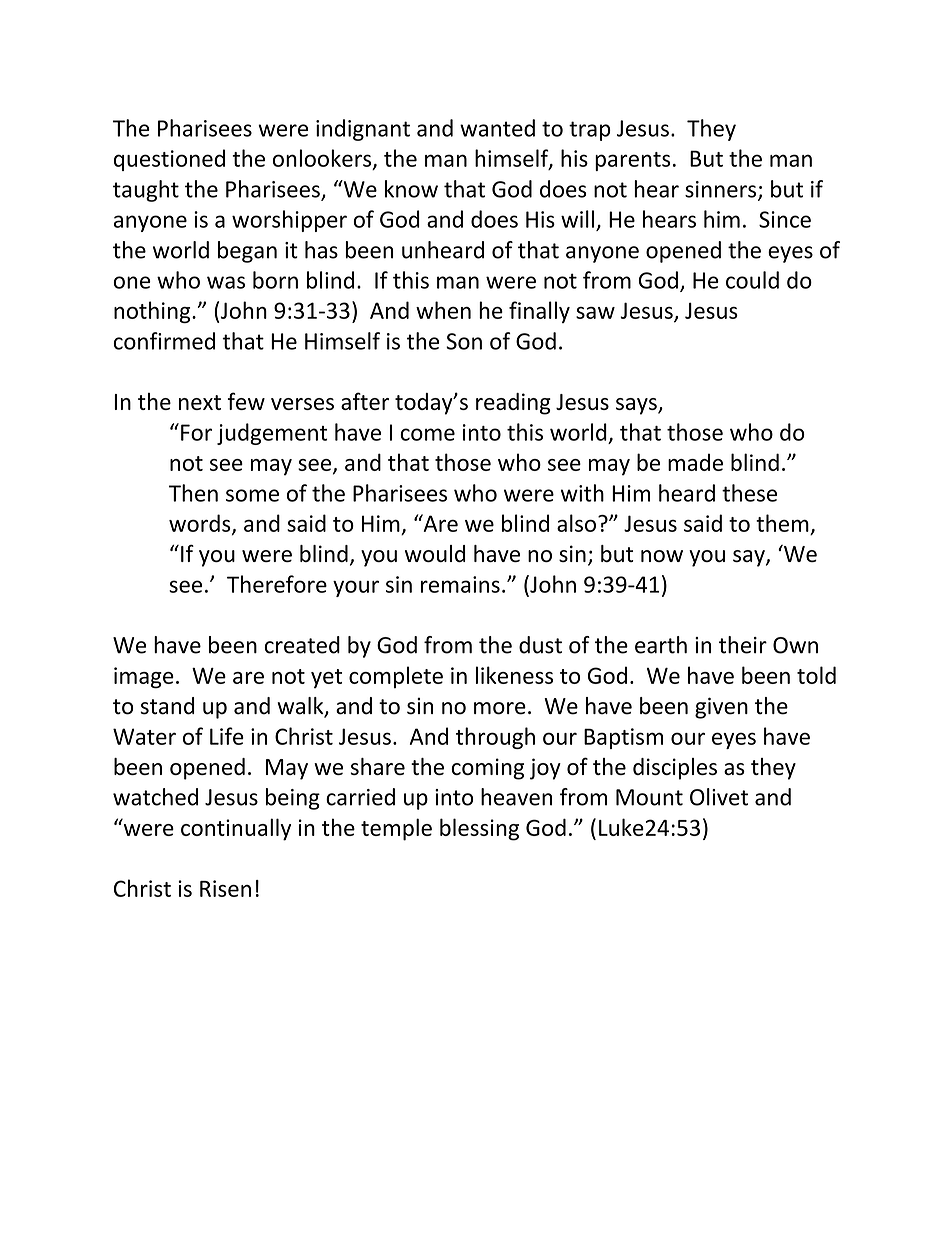  I want to click on some, so click(252, 495).
